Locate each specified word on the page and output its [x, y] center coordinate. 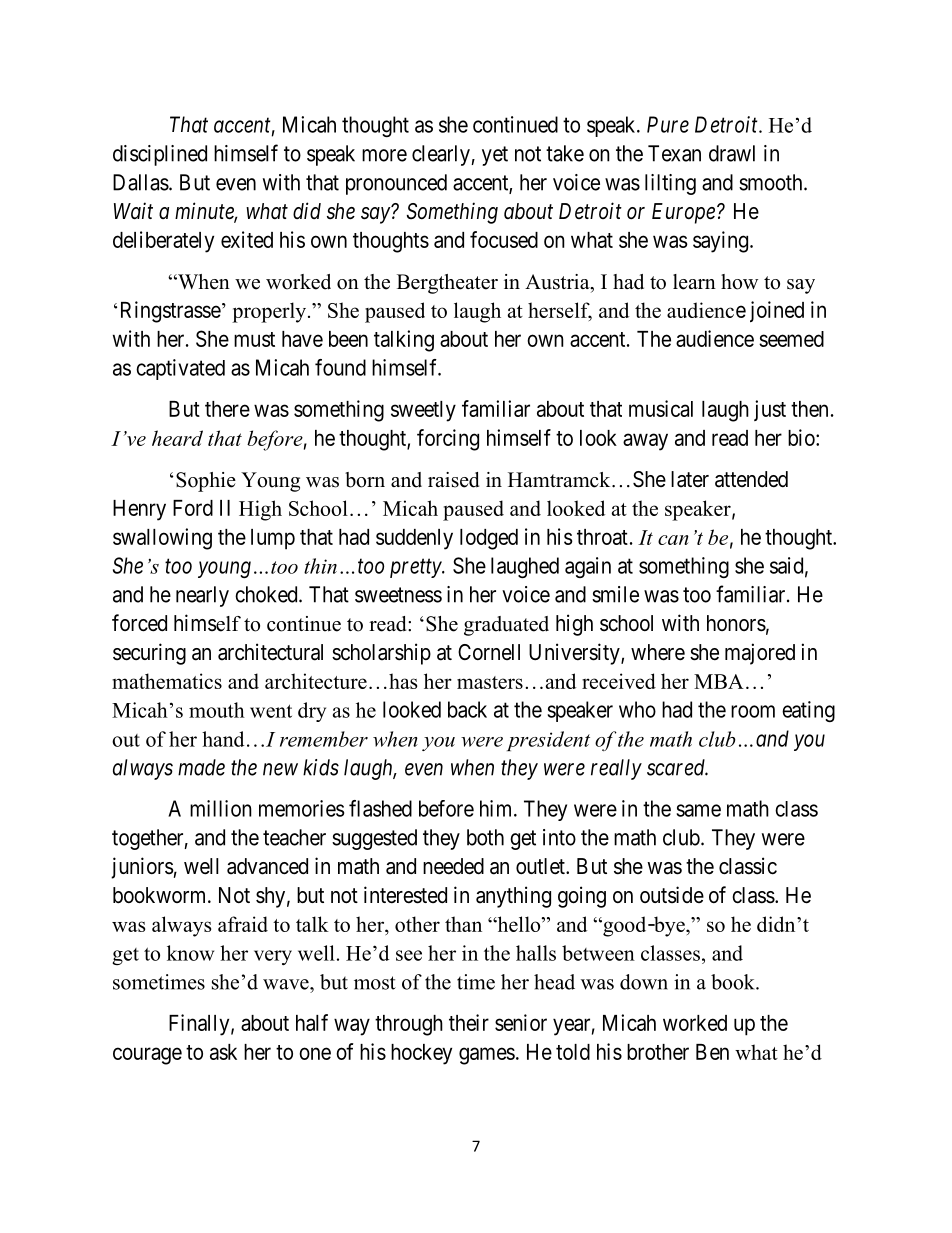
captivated [180, 369]
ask [223, 1052]
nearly [202, 596]
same [698, 810]
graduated [506, 626]
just [770, 410]
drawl [732, 153]
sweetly [423, 411]
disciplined [160, 155]
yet [495, 156]
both [485, 837]
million [221, 808]
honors [736, 623]
